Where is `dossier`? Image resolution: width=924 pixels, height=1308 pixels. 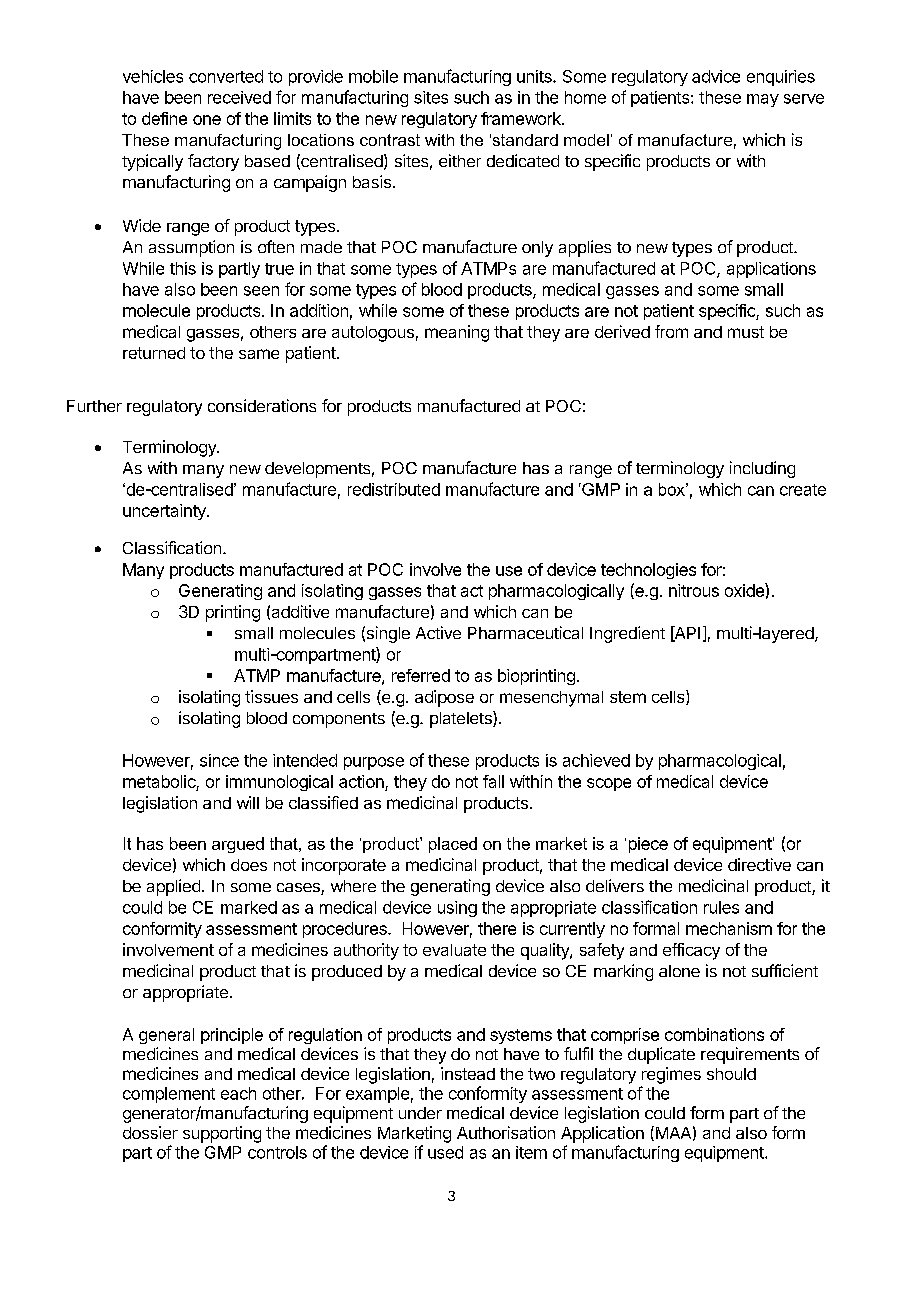
dossier is located at coordinates (150, 1132).
